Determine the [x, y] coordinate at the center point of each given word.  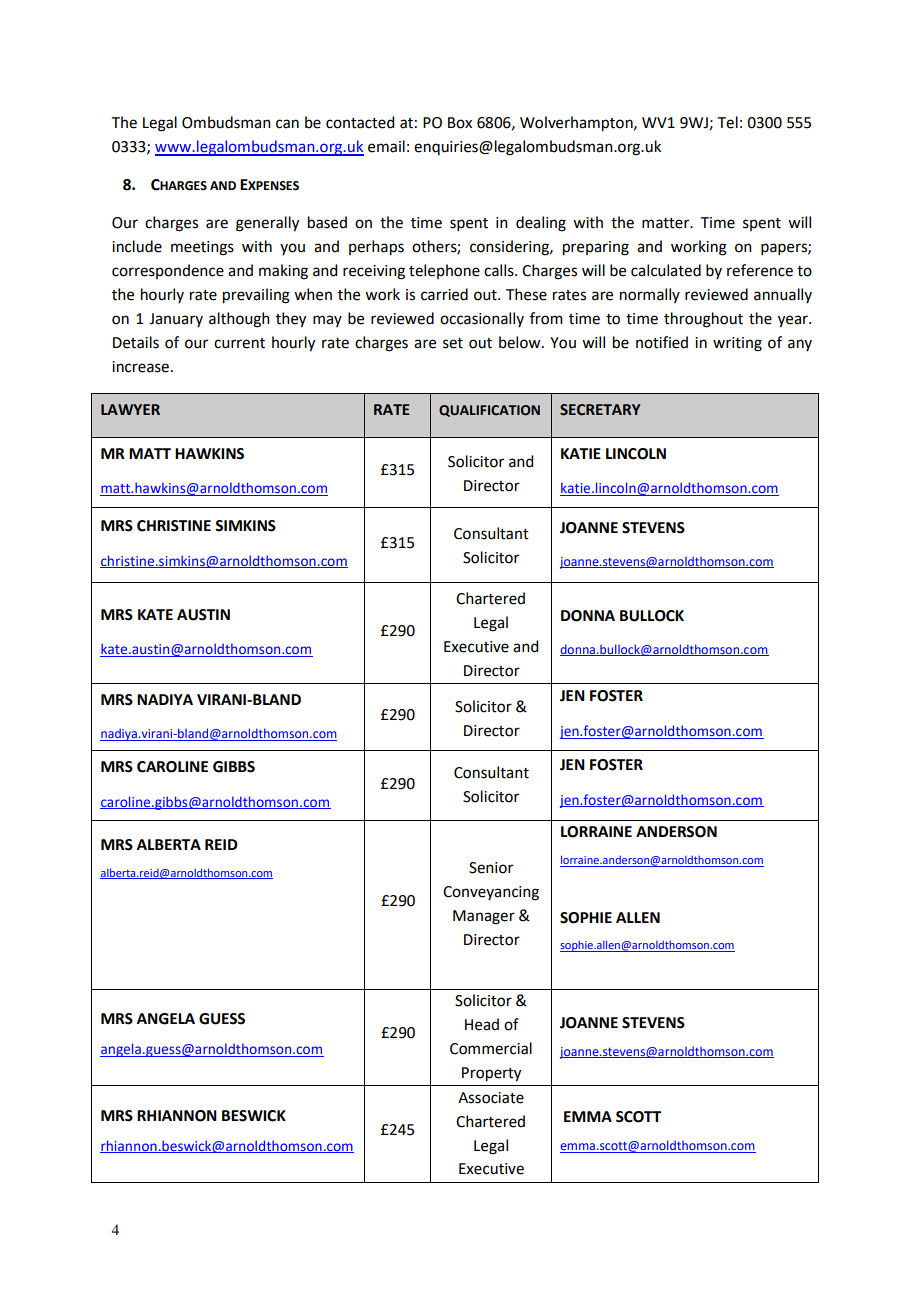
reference [760, 270]
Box [460, 123]
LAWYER [130, 409]
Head [482, 1024]
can [287, 124]
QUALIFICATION [489, 411]
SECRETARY [600, 410]
